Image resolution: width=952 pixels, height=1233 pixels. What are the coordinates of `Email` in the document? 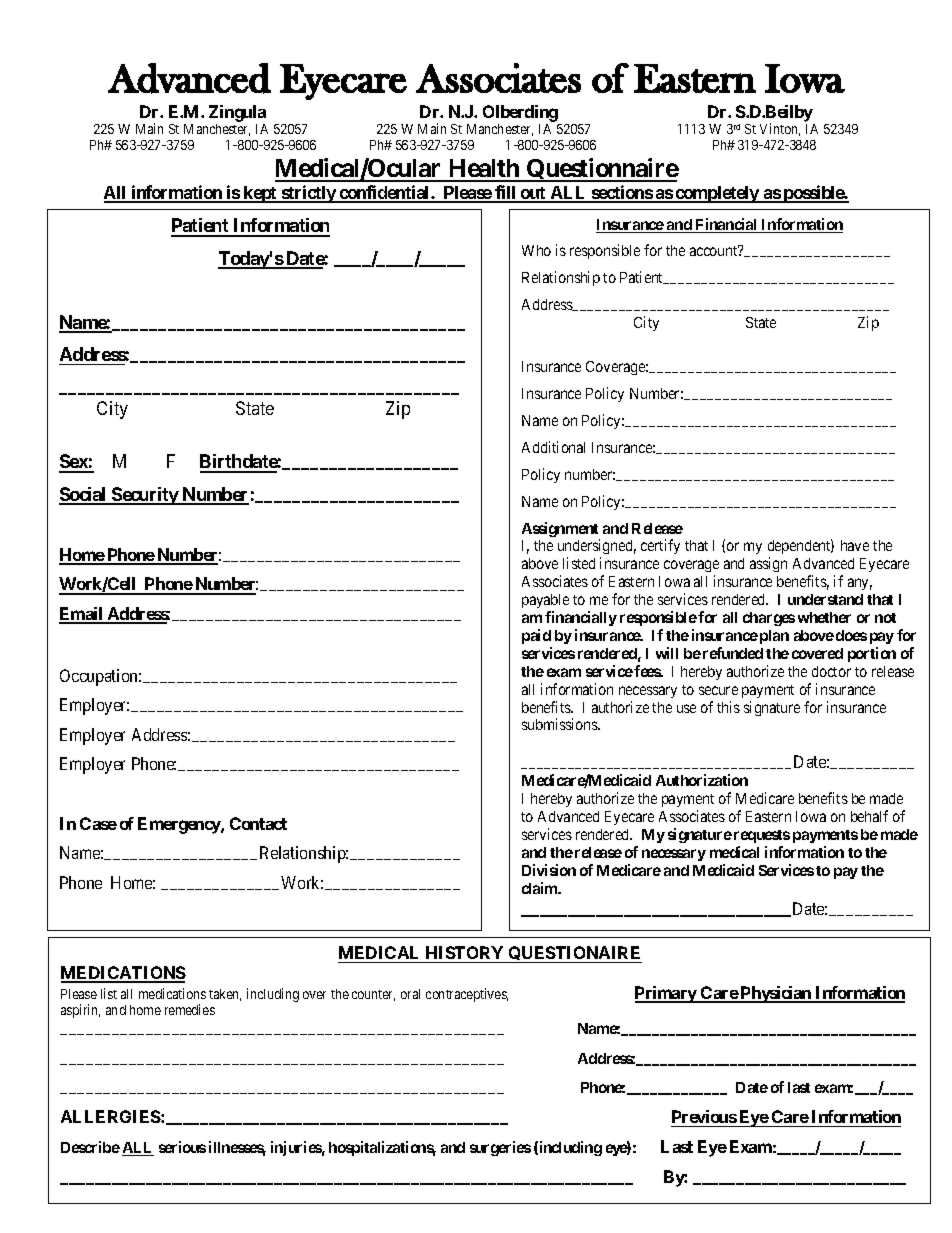 It's located at (82, 615).
